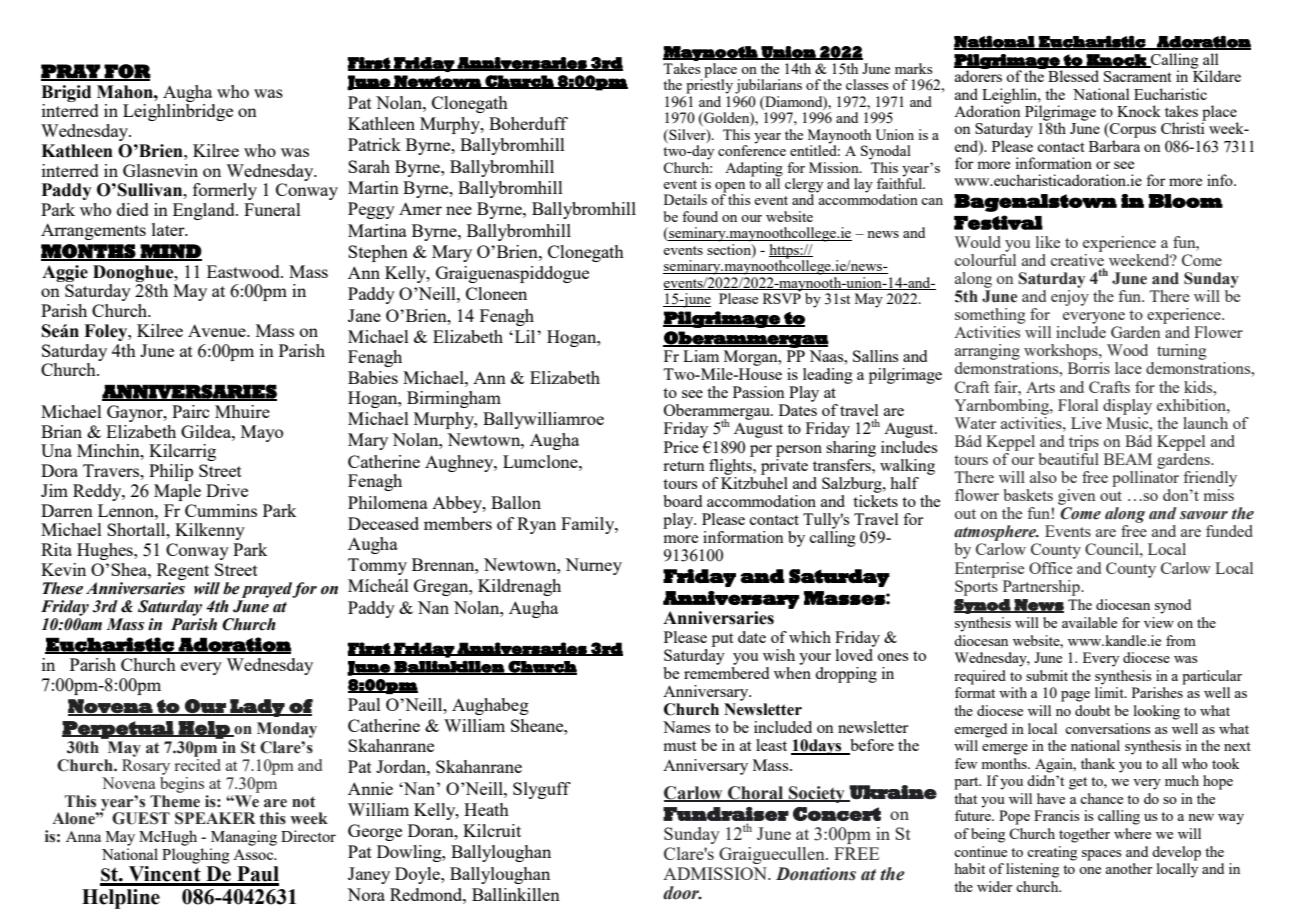 The image size is (1309, 924). Describe the element at coordinates (1129, 868) in the screenshot. I see `another` at that location.
